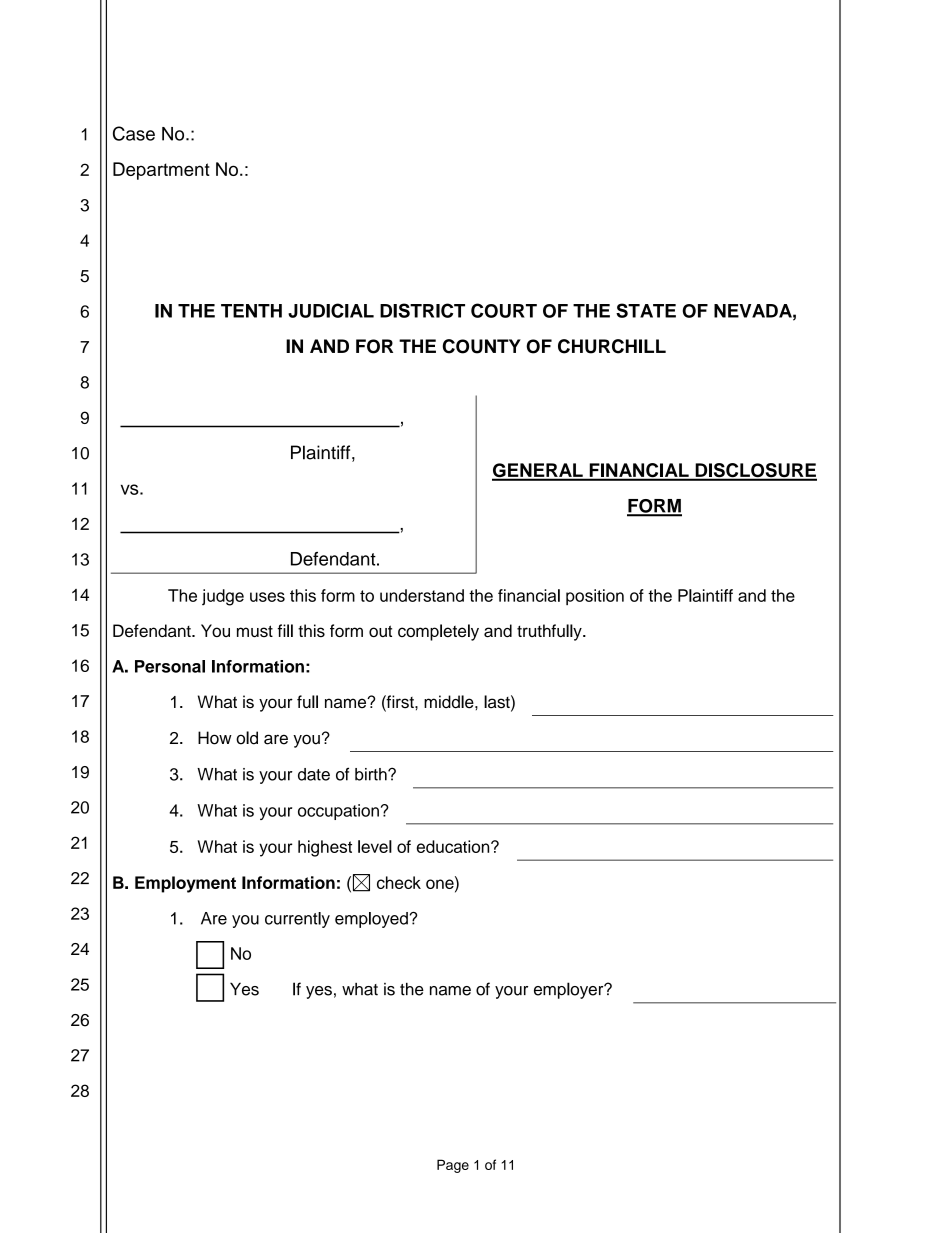 The height and width of the page is (1233, 952). Describe the element at coordinates (161, 171) in the page. I see `Department` at that location.
